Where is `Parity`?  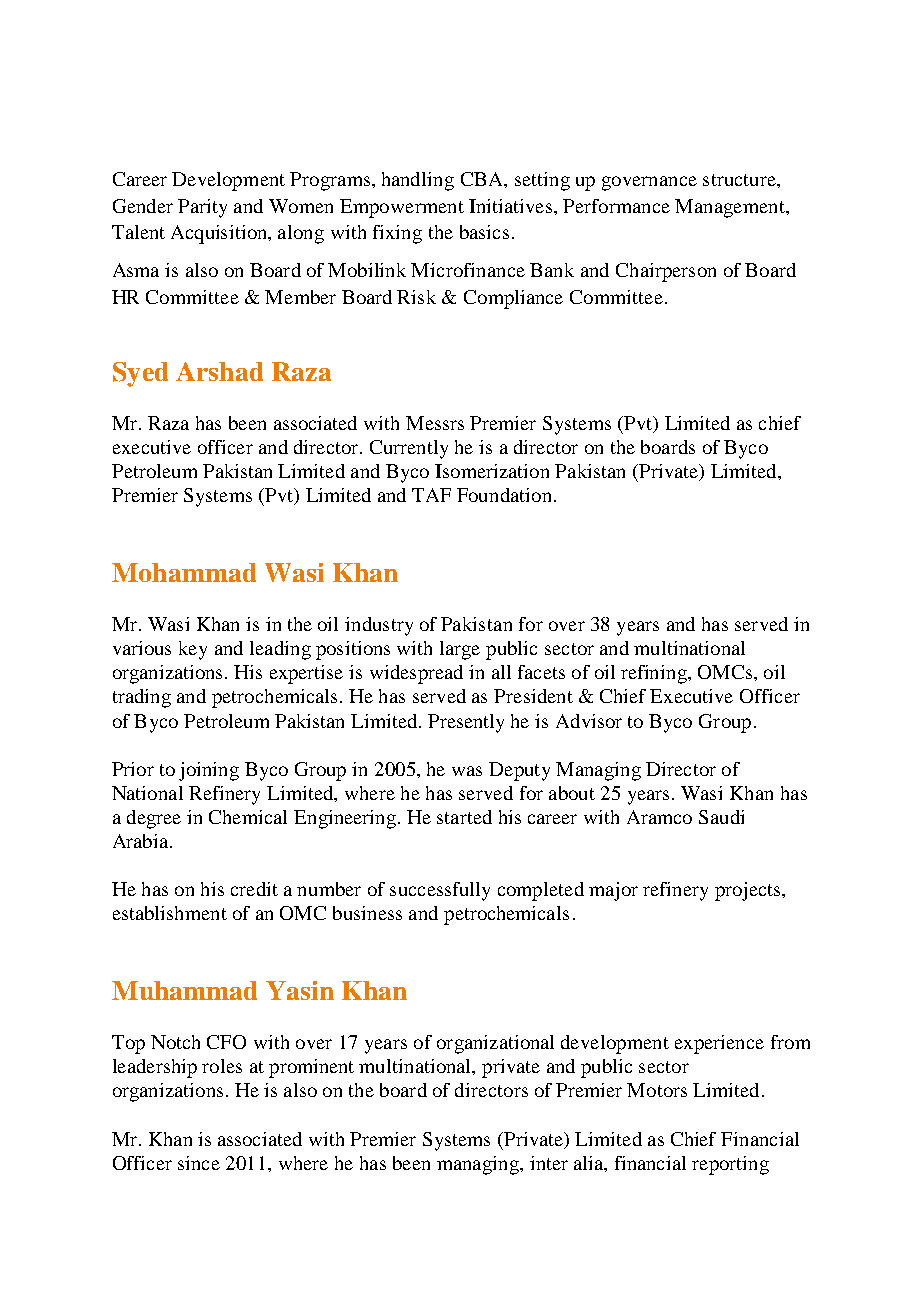 Parity is located at coordinates (202, 208).
